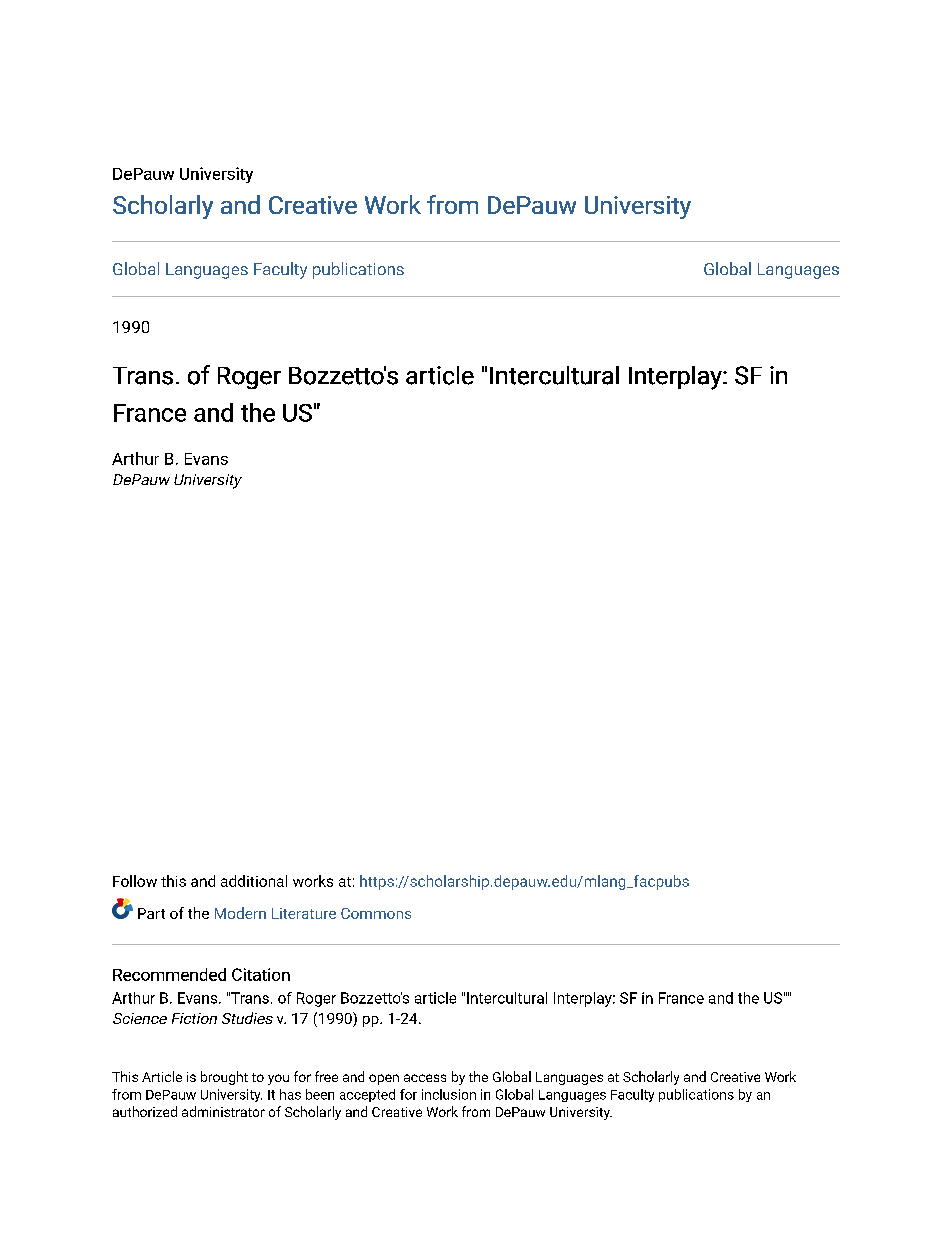 Image resolution: width=952 pixels, height=1233 pixels. Describe the element at coordinates (326, 1076) in the image. I see `free` at that location.
